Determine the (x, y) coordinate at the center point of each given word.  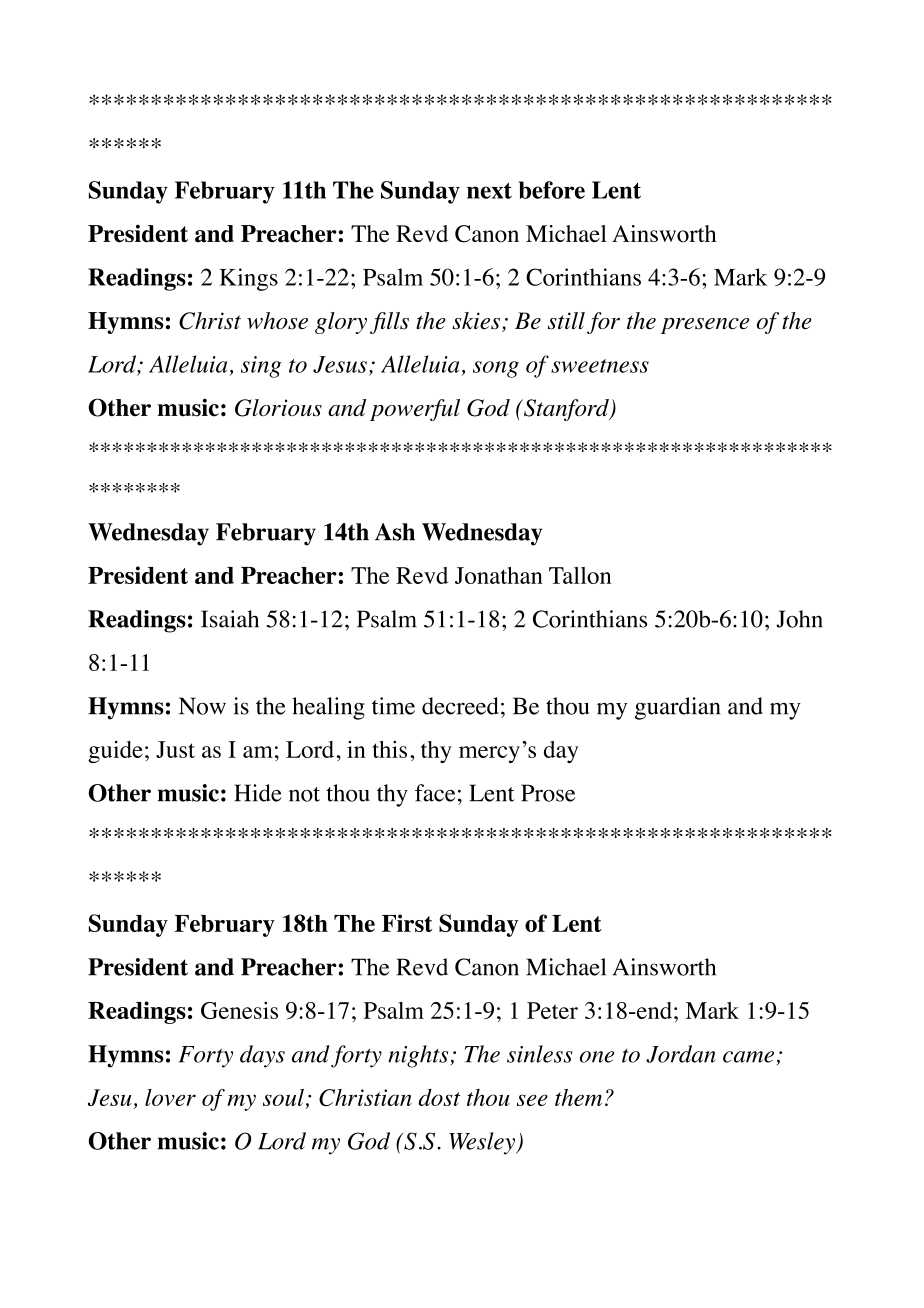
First (407, 923)
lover (170, 1097)
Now (202, 706)
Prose (548, 793)
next (489, 191)
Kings (248, 279)
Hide (258, 793)
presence (705, 326)
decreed (460, 706)
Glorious (278, 408)
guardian (677, 708)
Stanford (566, 410)
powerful (415, 410)
